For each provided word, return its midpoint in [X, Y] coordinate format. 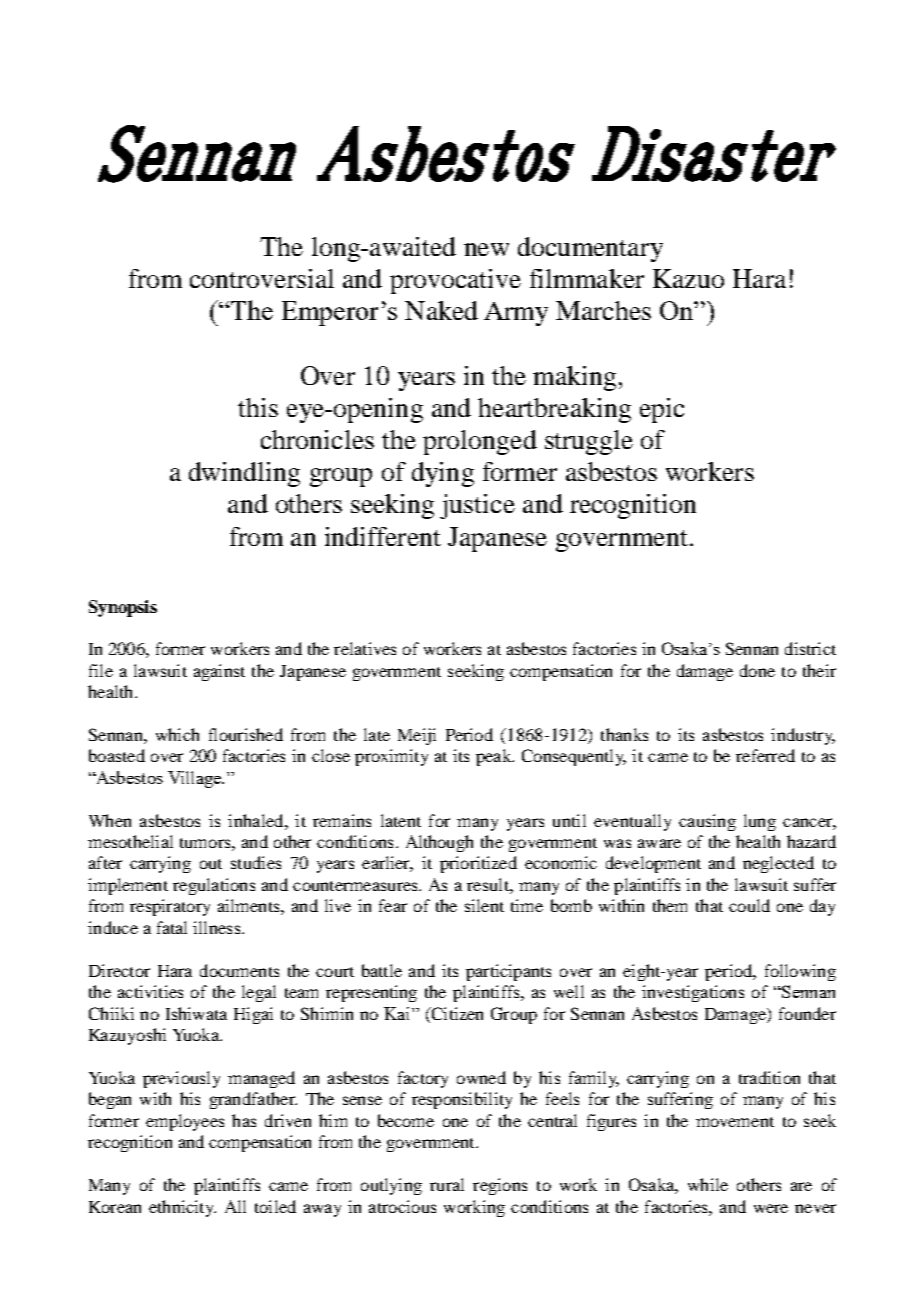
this [258, 407]
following [800, 972]
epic [662, 410]
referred [765, 755]
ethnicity [182, 1208]
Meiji [417, 736]
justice [477, 506]
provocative [455, 281]
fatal [172, 927]
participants [508, 972]
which [177, 734]
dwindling [244, 474]
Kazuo [688, 278]
